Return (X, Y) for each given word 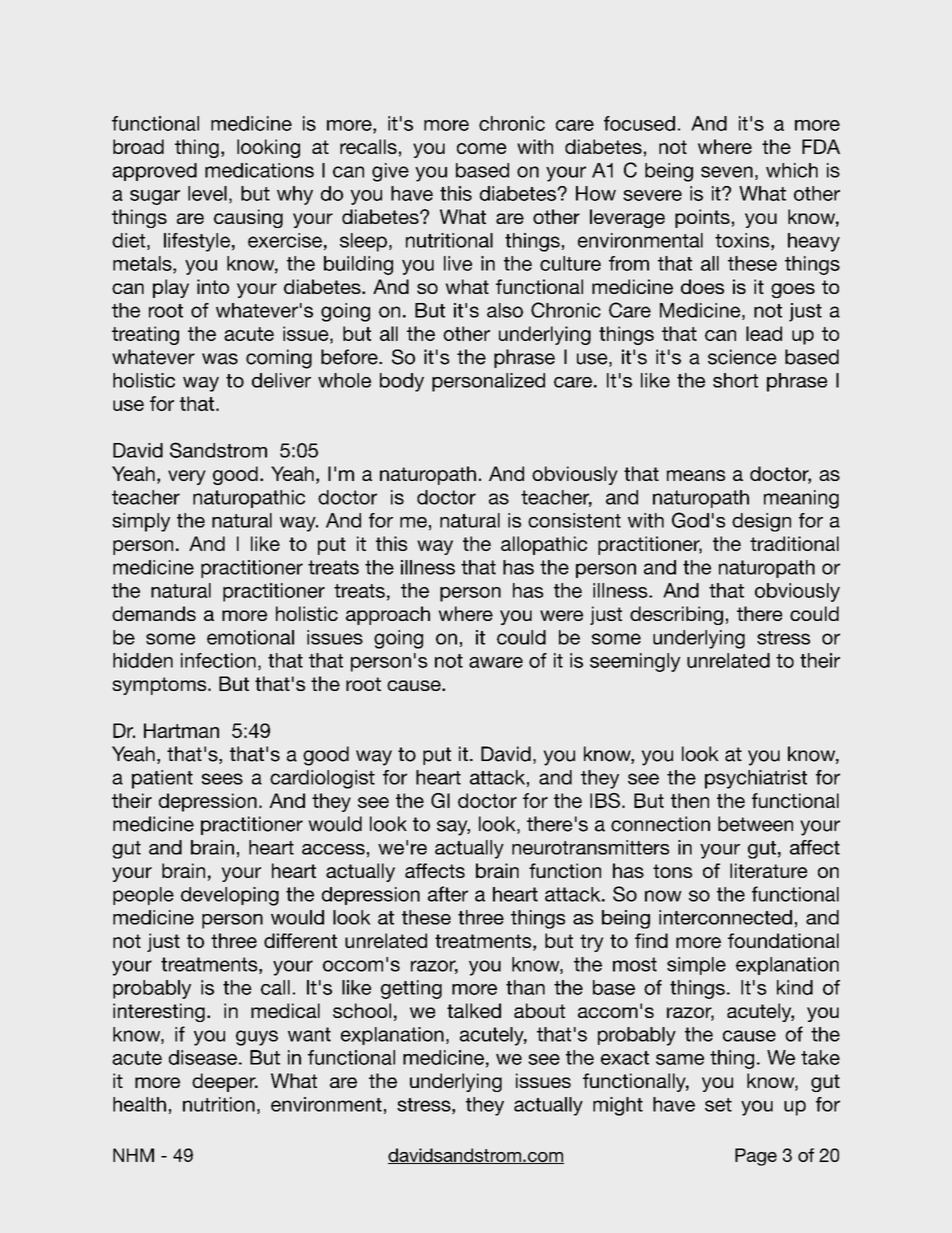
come (482, 148)
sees (222, 779)
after (448, 894)
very (187, 477)
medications (259, 170)
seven (727, 172)
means (696, 475)
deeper (225, 1082)
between (755, 824)
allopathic (544, 545)
